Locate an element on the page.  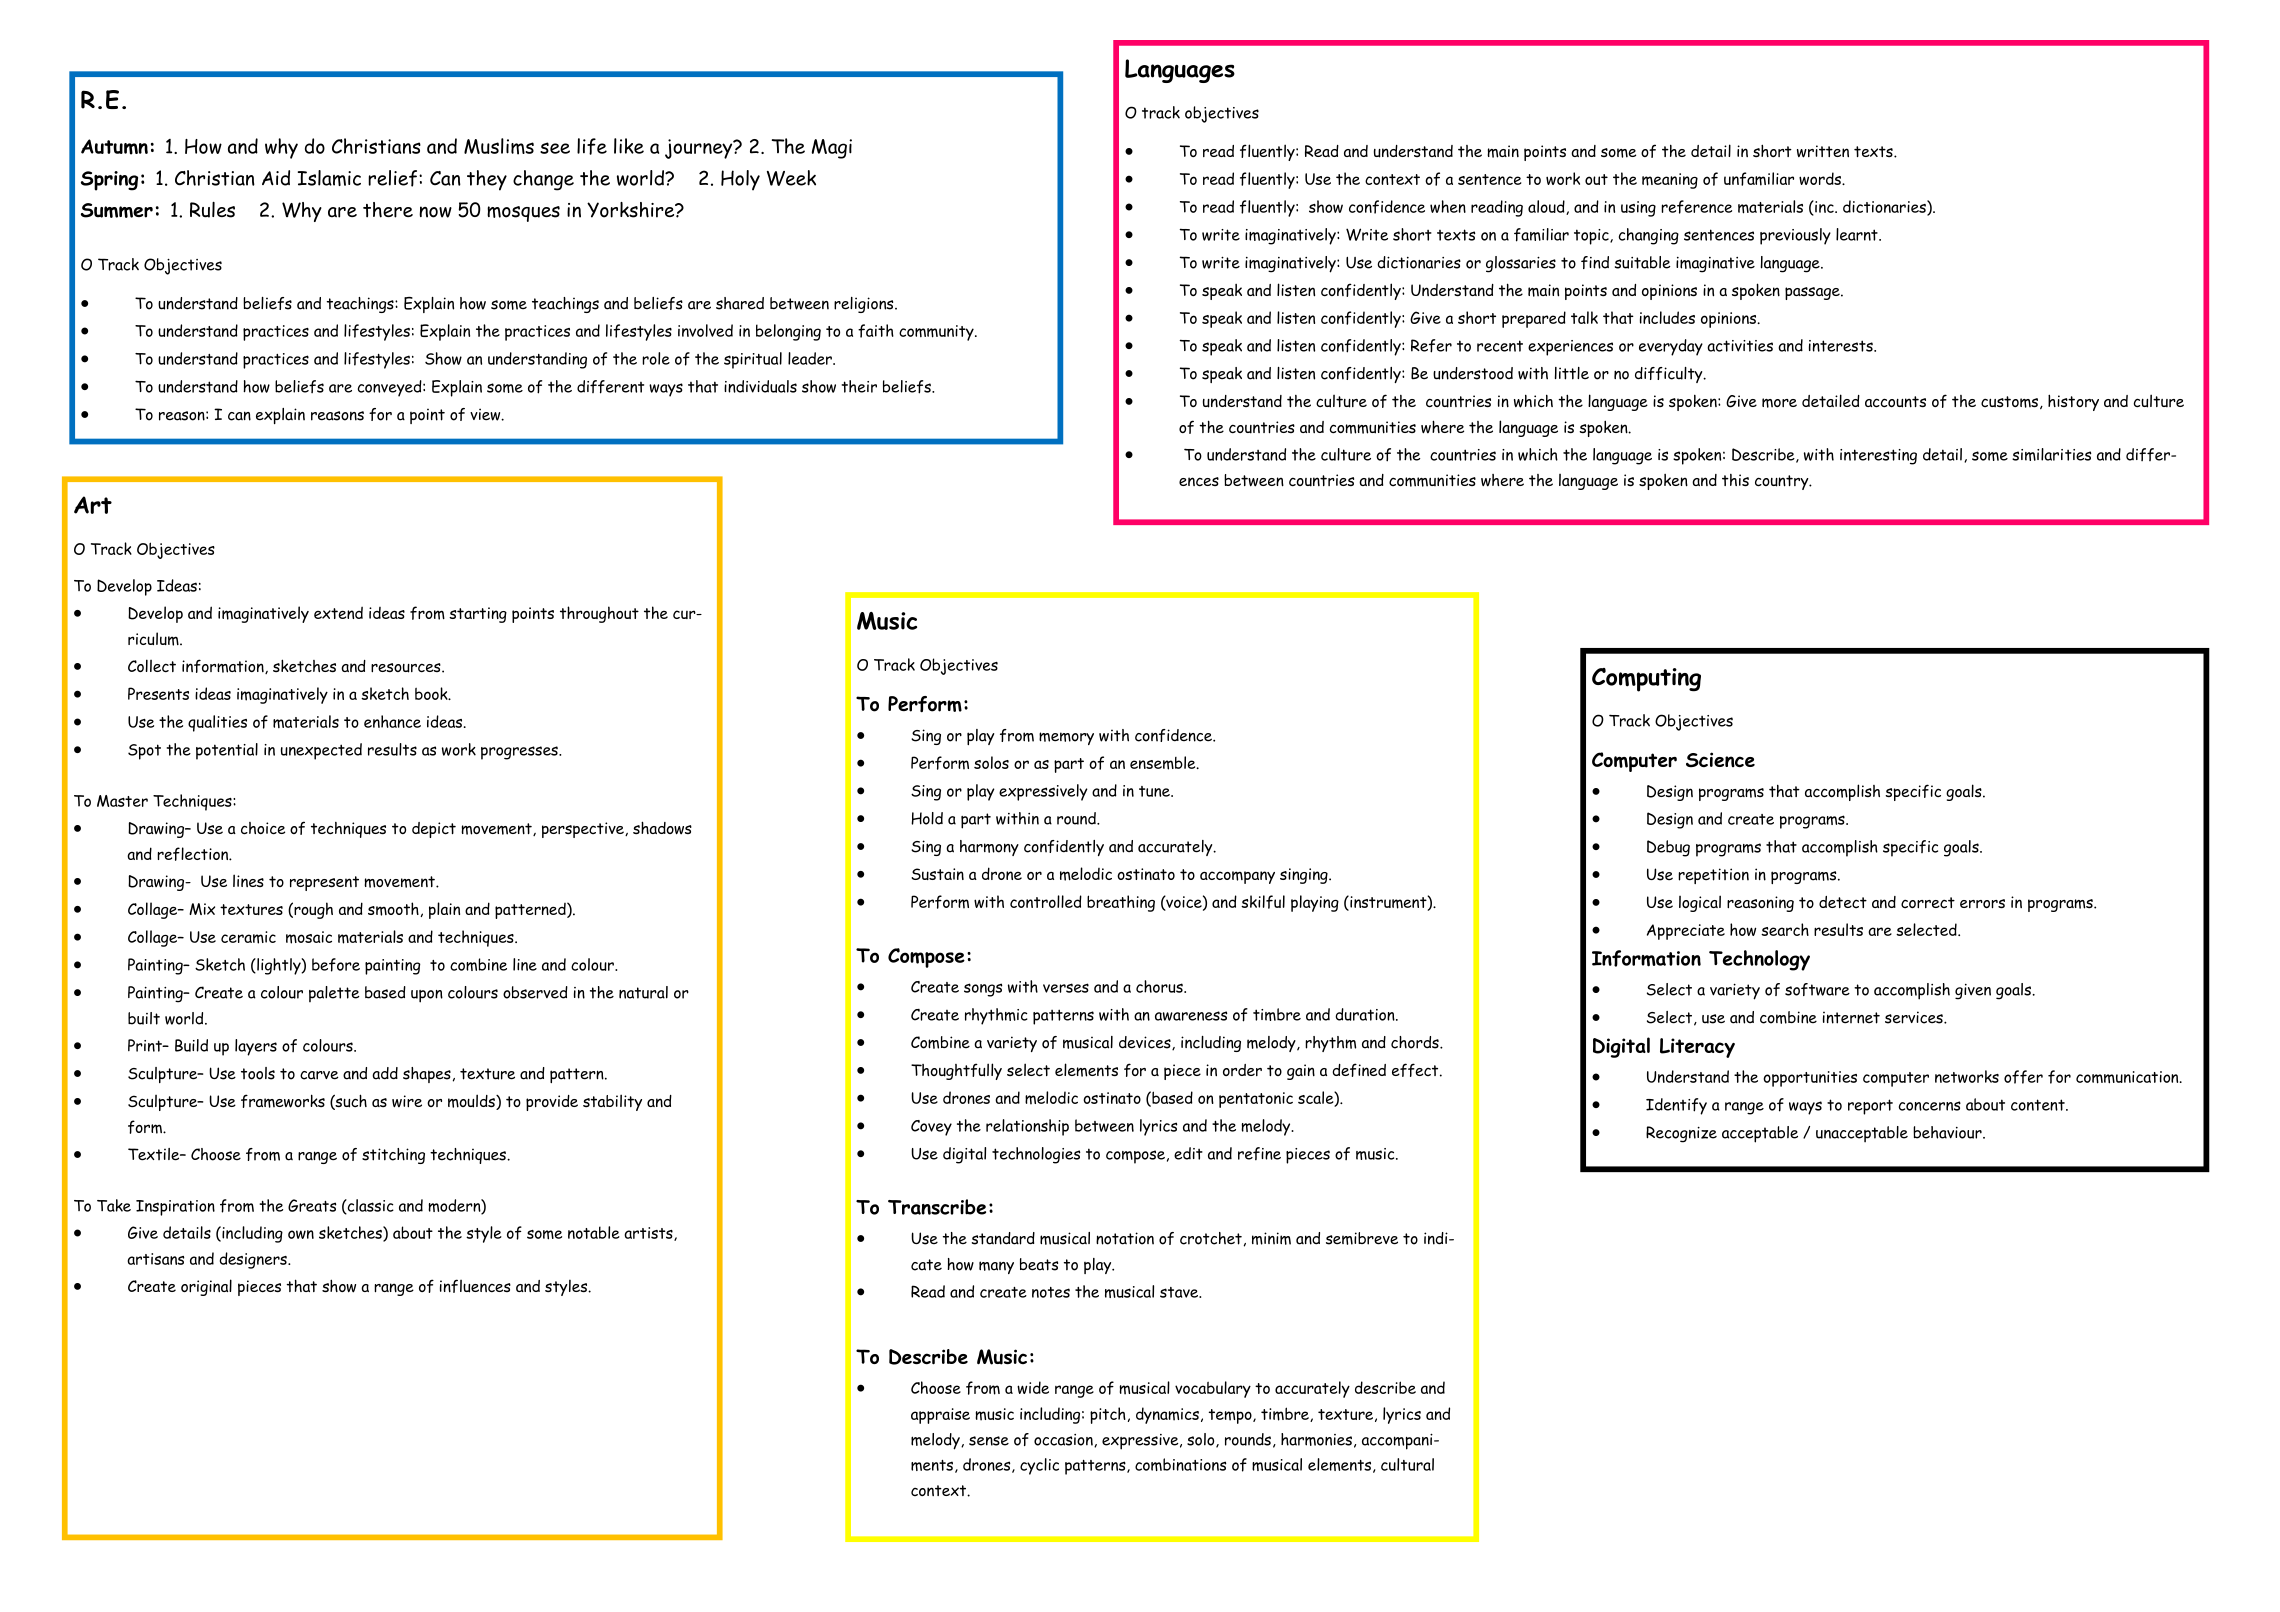
country is located at coordinates (1783, 482).
